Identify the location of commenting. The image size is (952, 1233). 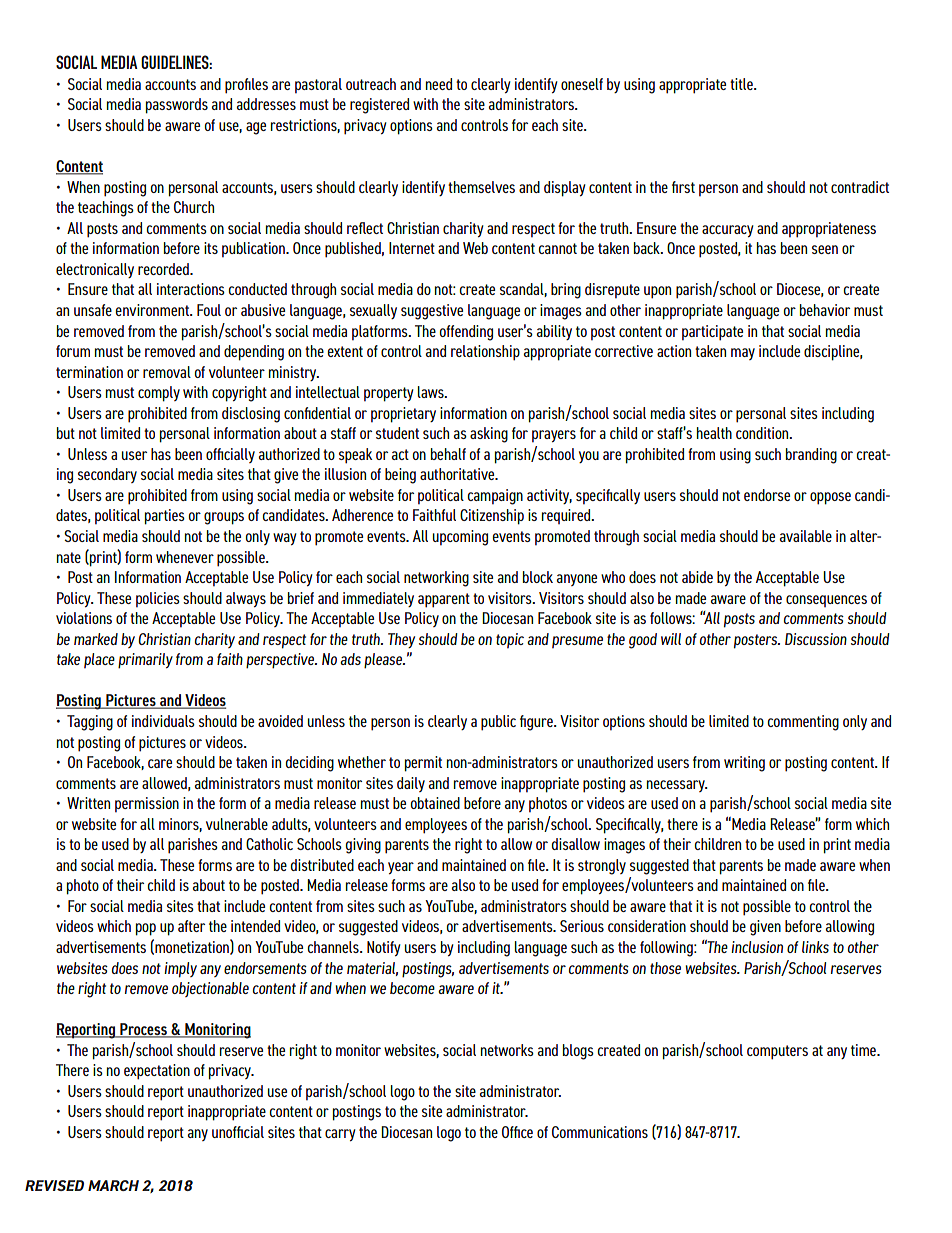
(803, 723).
